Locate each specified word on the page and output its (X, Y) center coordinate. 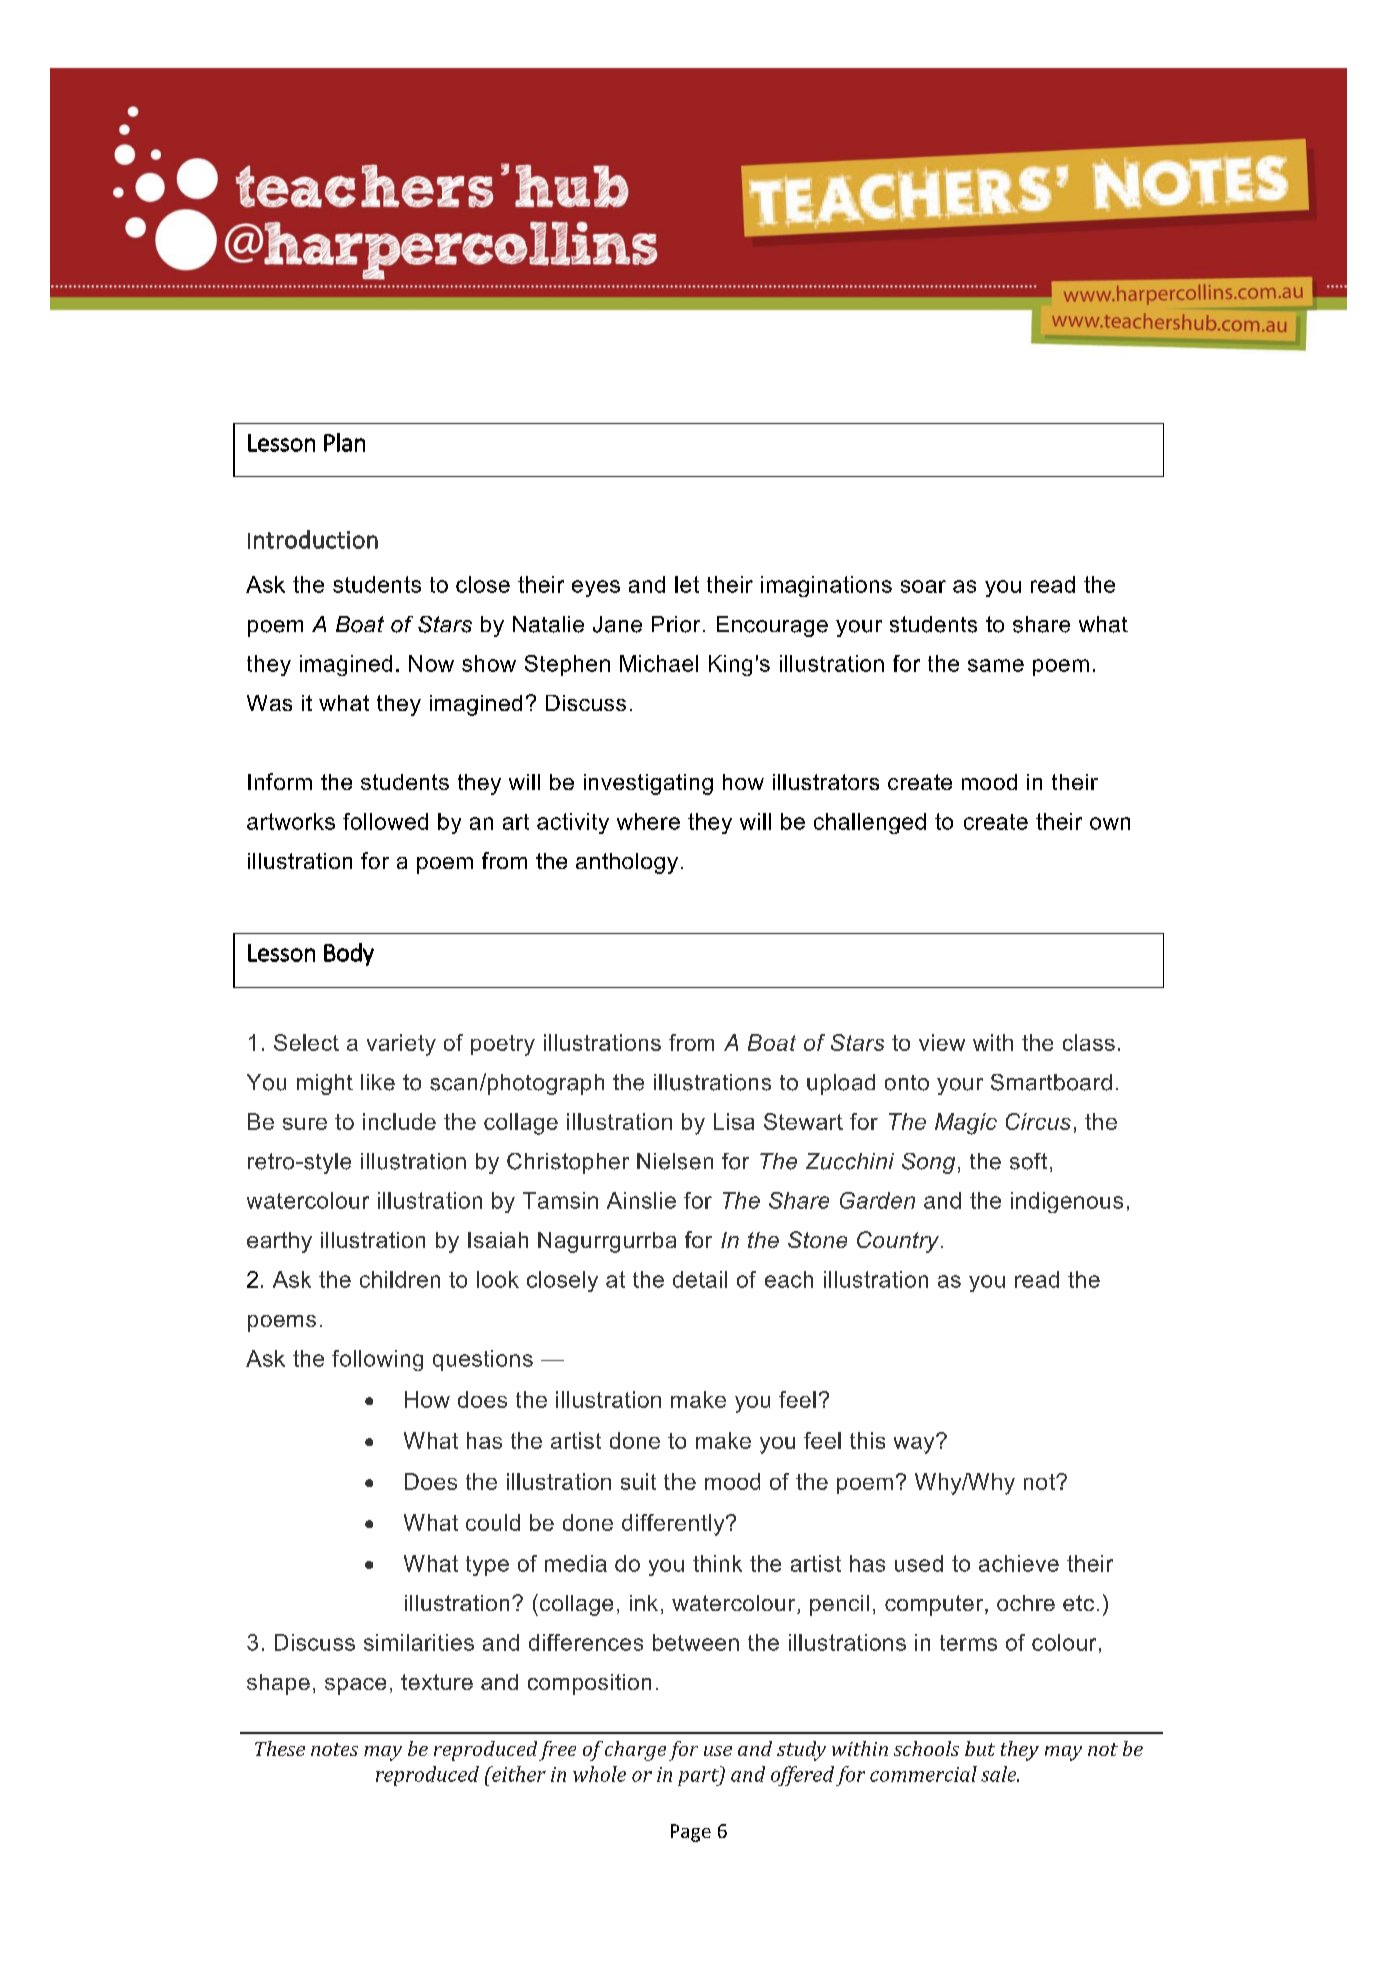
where (648, 821)
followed (385, 821)
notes (334, 1749)
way (915, 1444)
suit (638, 1481)
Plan (344, 442)
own (1110, 823)
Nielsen (675, 1161)
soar (923, 586)
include (399, 1121)
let (687, 584)
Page (691, 1833)
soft (1028, 1161)
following (377, 1360)
